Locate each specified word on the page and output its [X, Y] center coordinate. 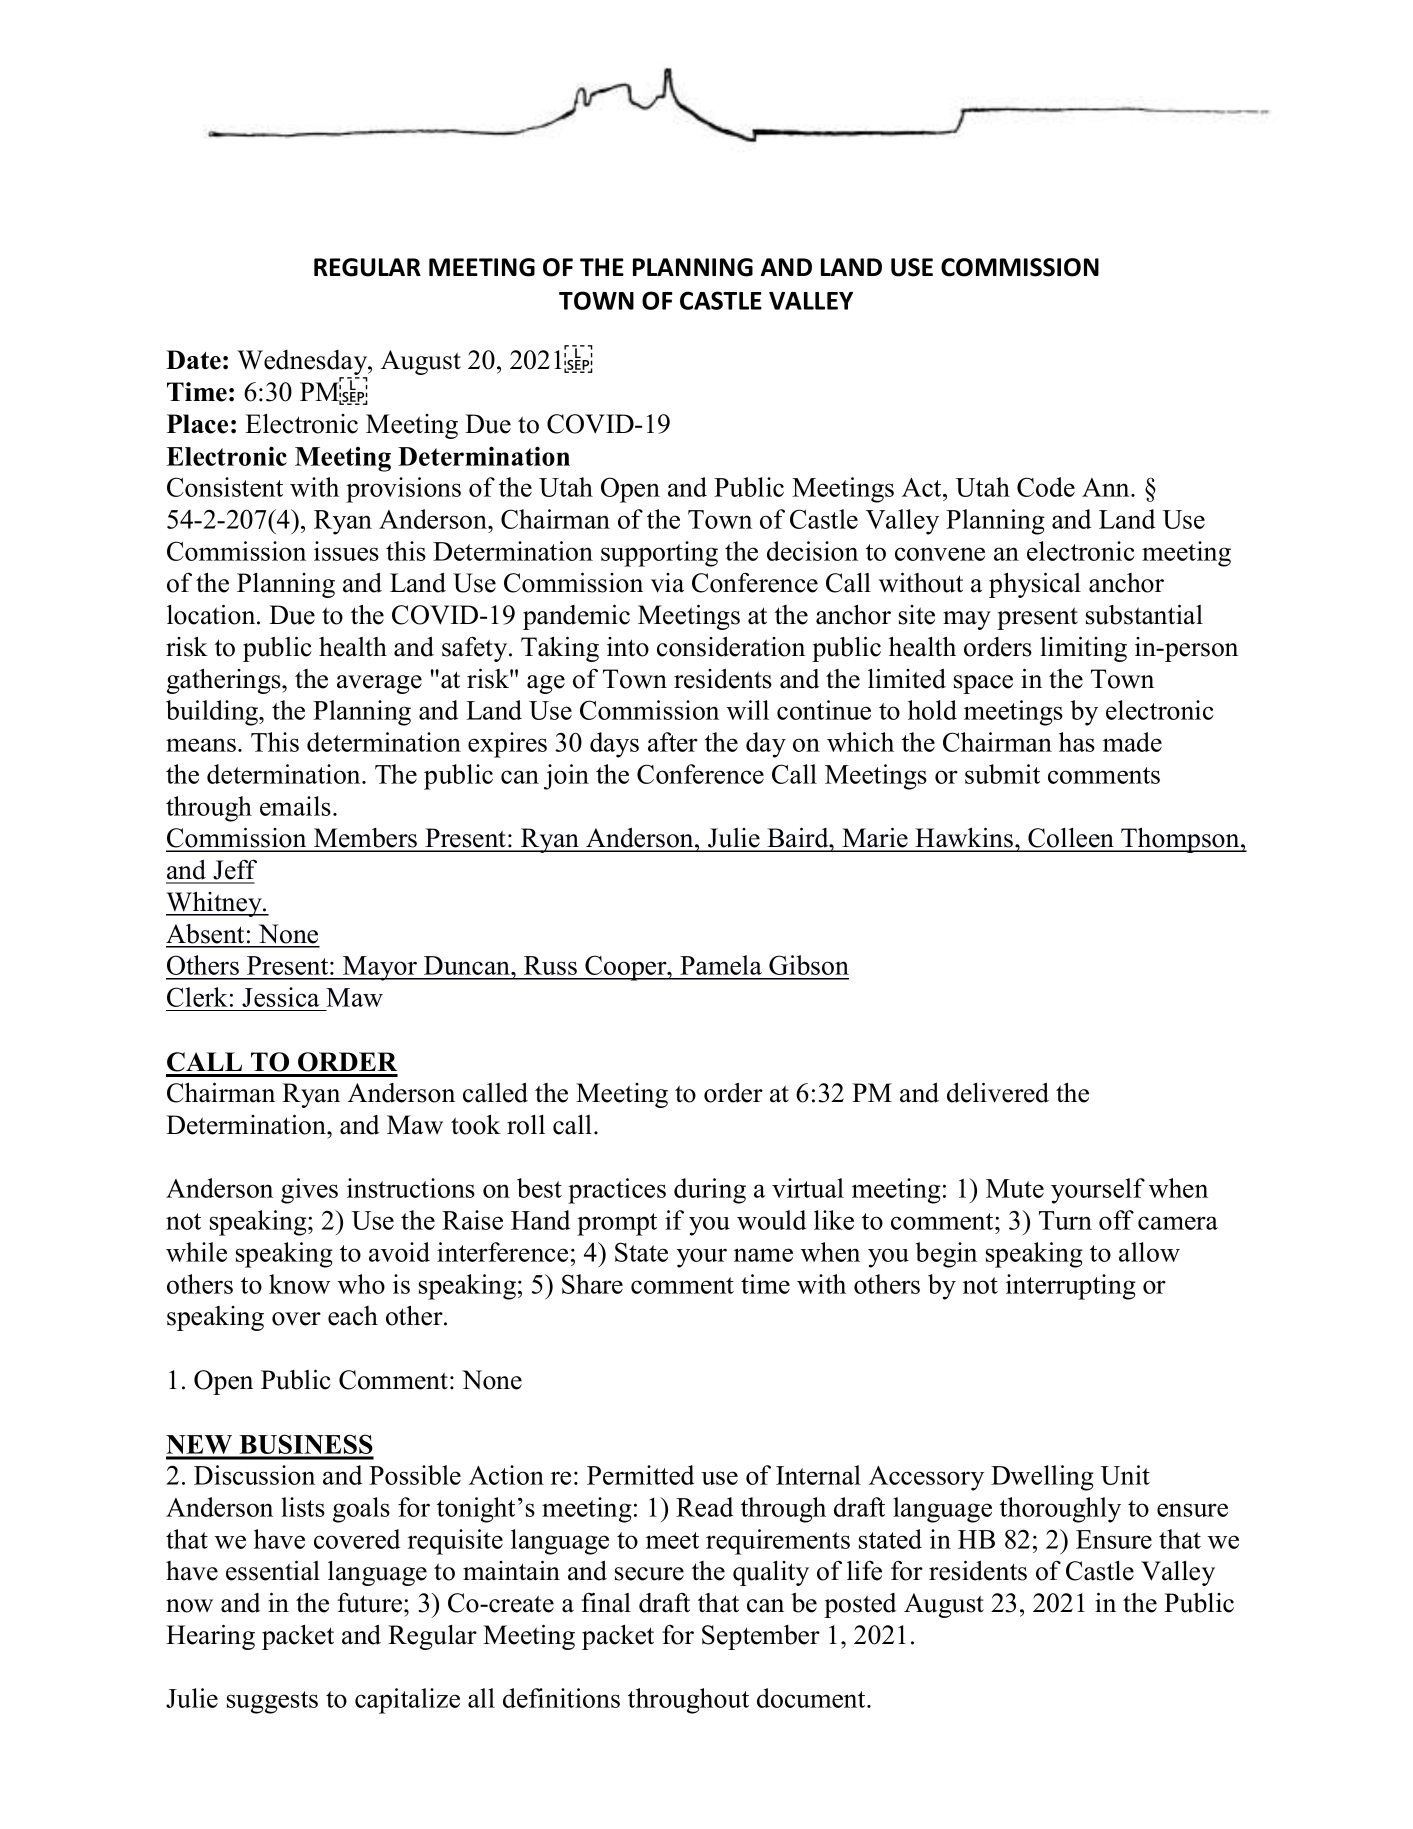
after [673, 742]
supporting [659, 554]
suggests [272, 1702]
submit [1002, 774]
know [299, 1284]
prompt [617, 1224]
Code [1046, 487]
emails [295, 806]
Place [197, 424]
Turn [1065, 1220]
